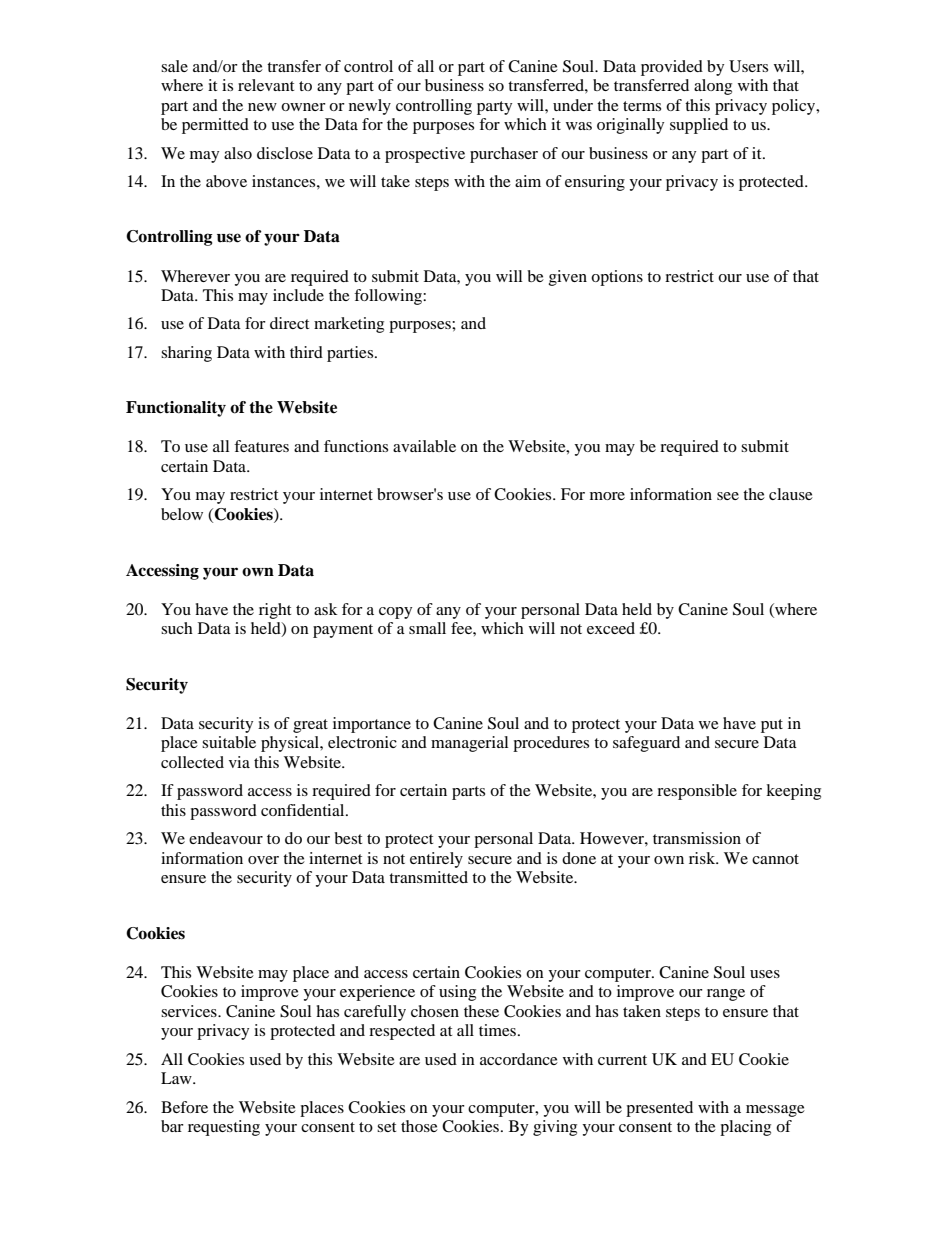  I want to click on exceed, so click(611, 628).
